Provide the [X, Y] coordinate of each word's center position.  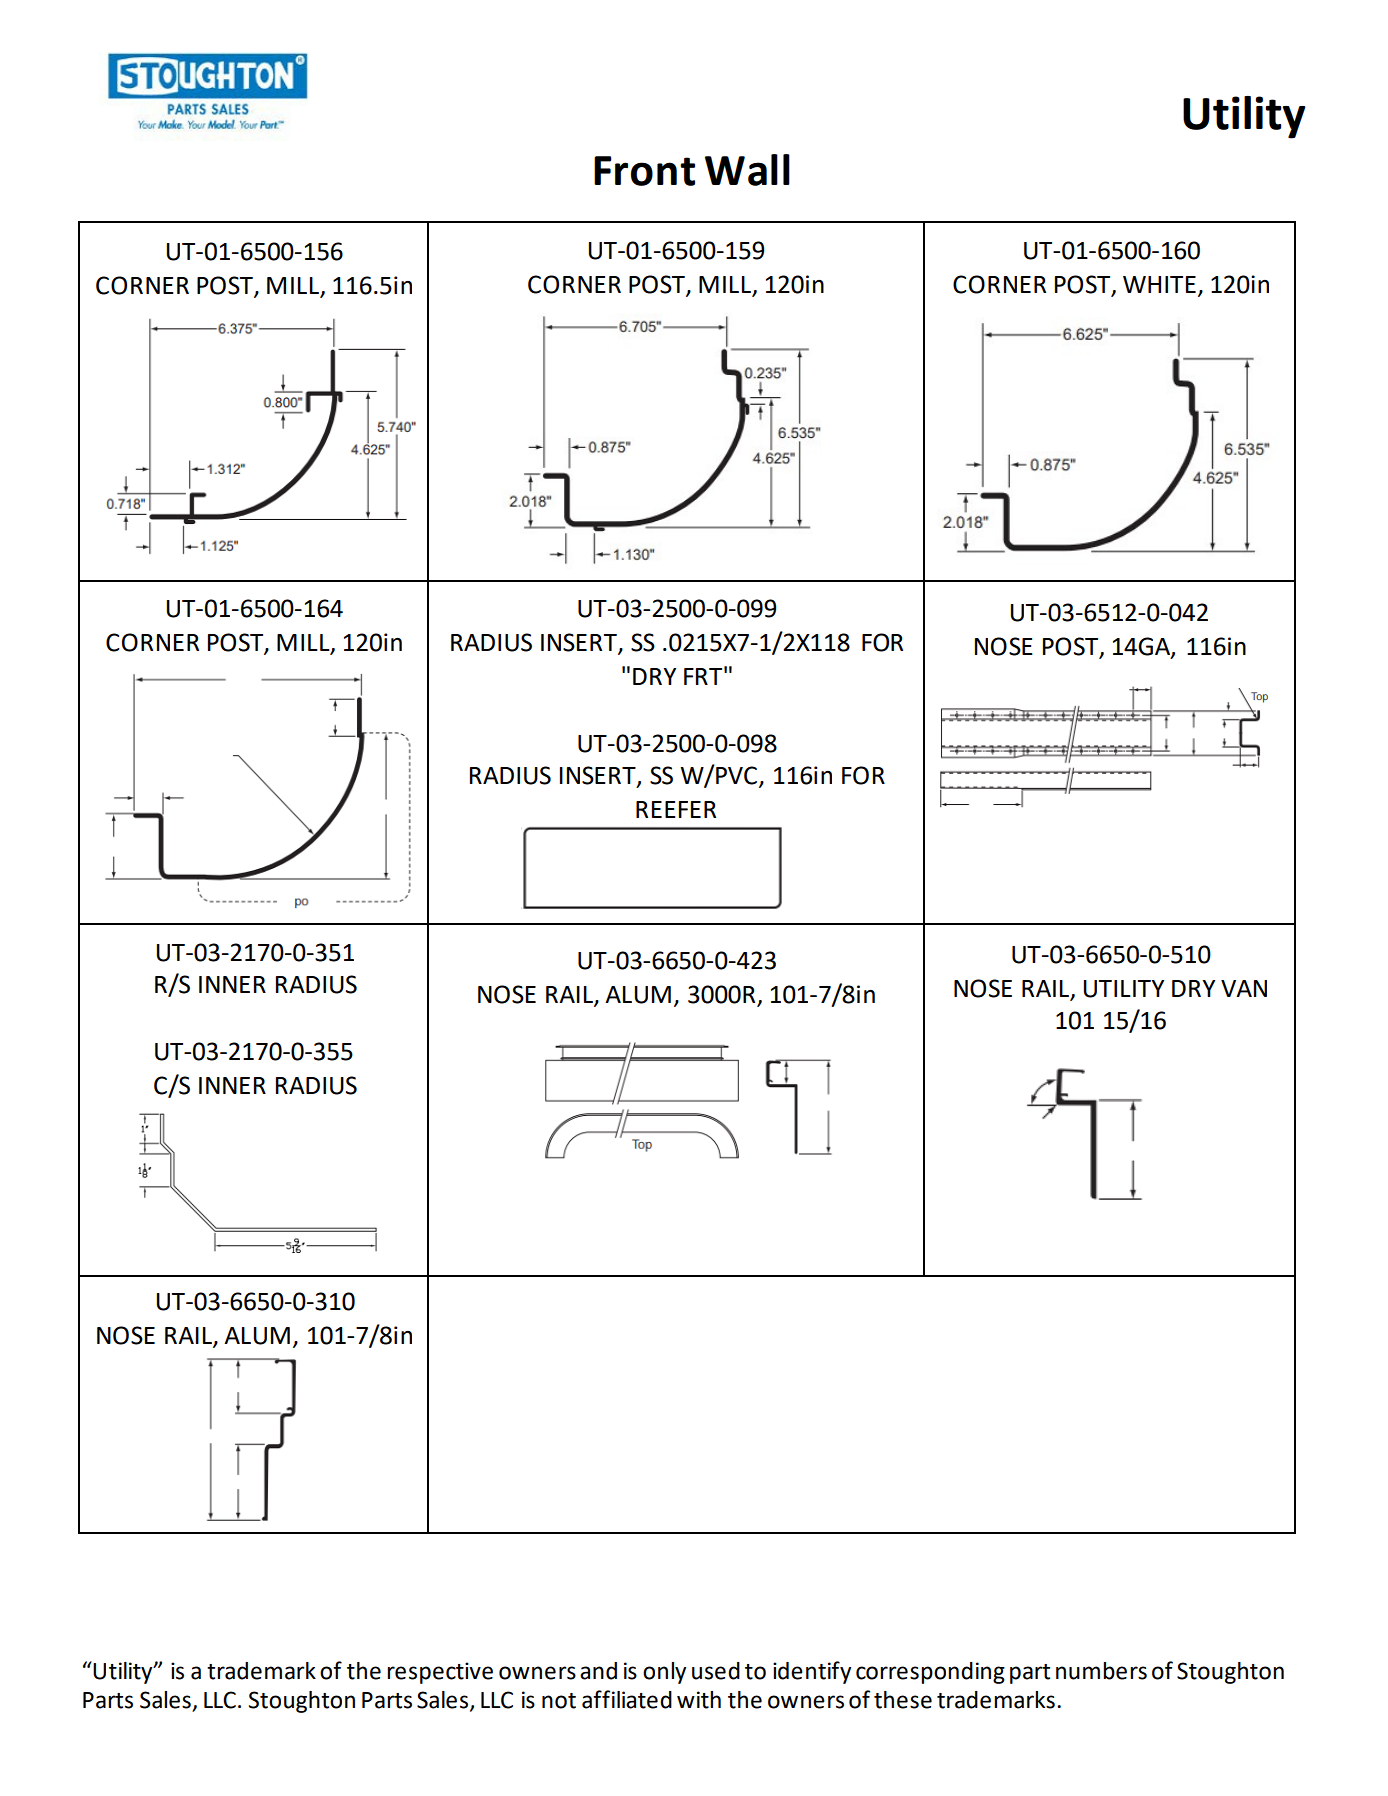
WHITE [1159, 284]
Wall [747, 170]
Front [644, 171]
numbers [1101, 1671]
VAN [1244, 988]
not [559, 1701]
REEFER [676, 809]
